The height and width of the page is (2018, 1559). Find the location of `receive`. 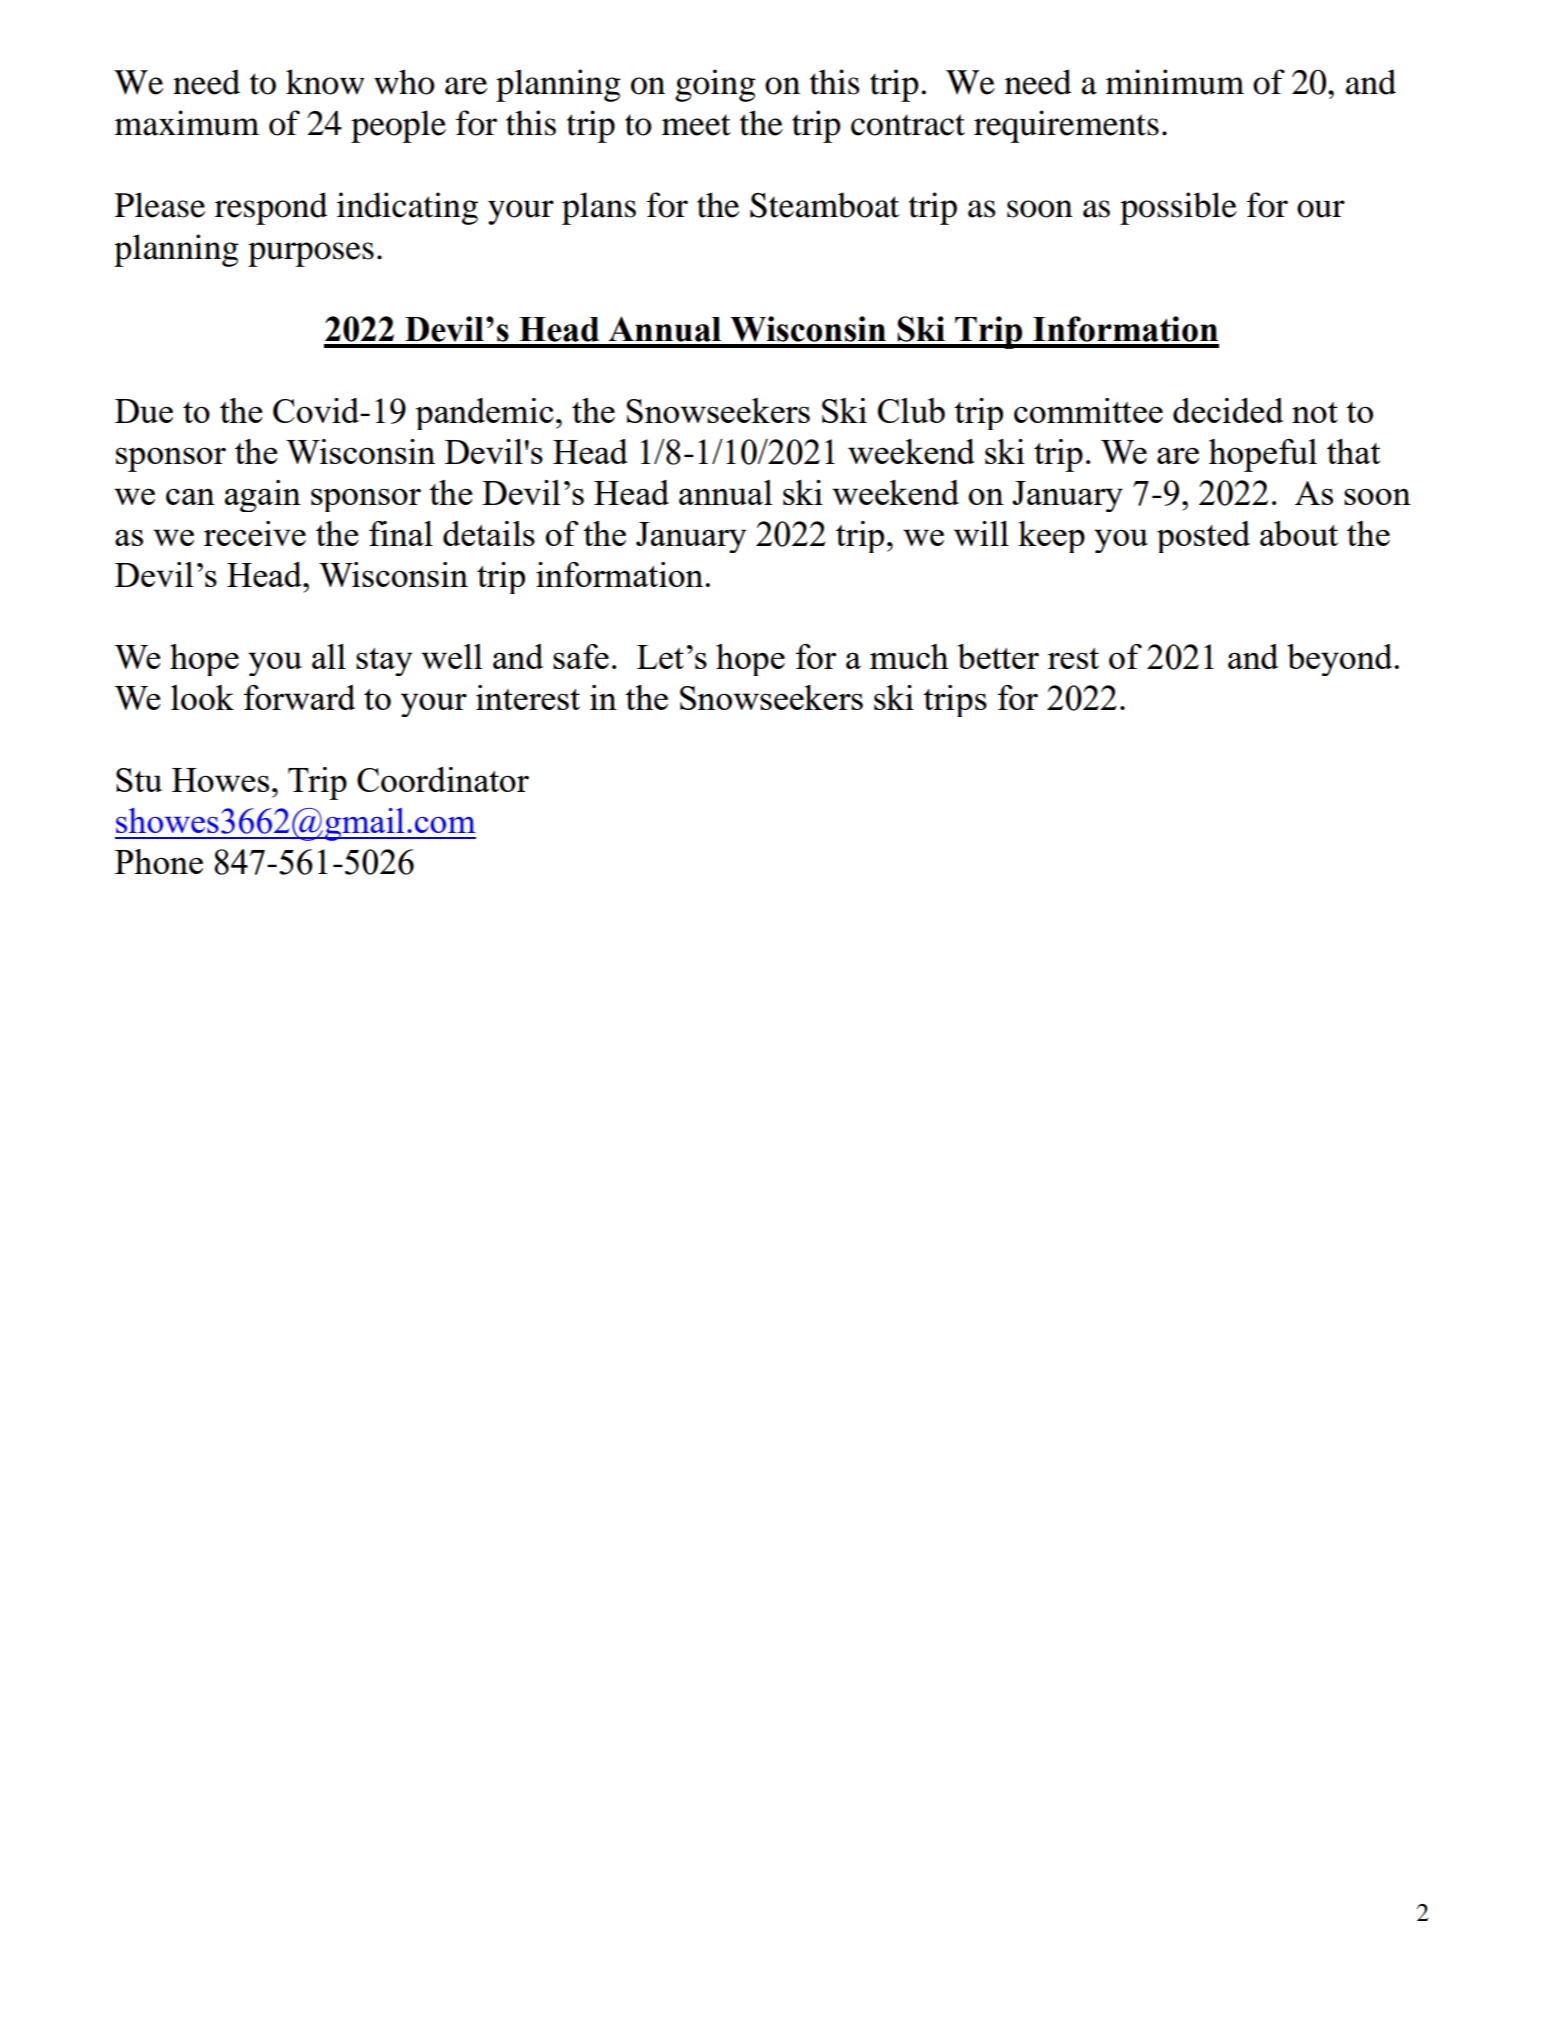

receive is located at coordinates (255, 533).
